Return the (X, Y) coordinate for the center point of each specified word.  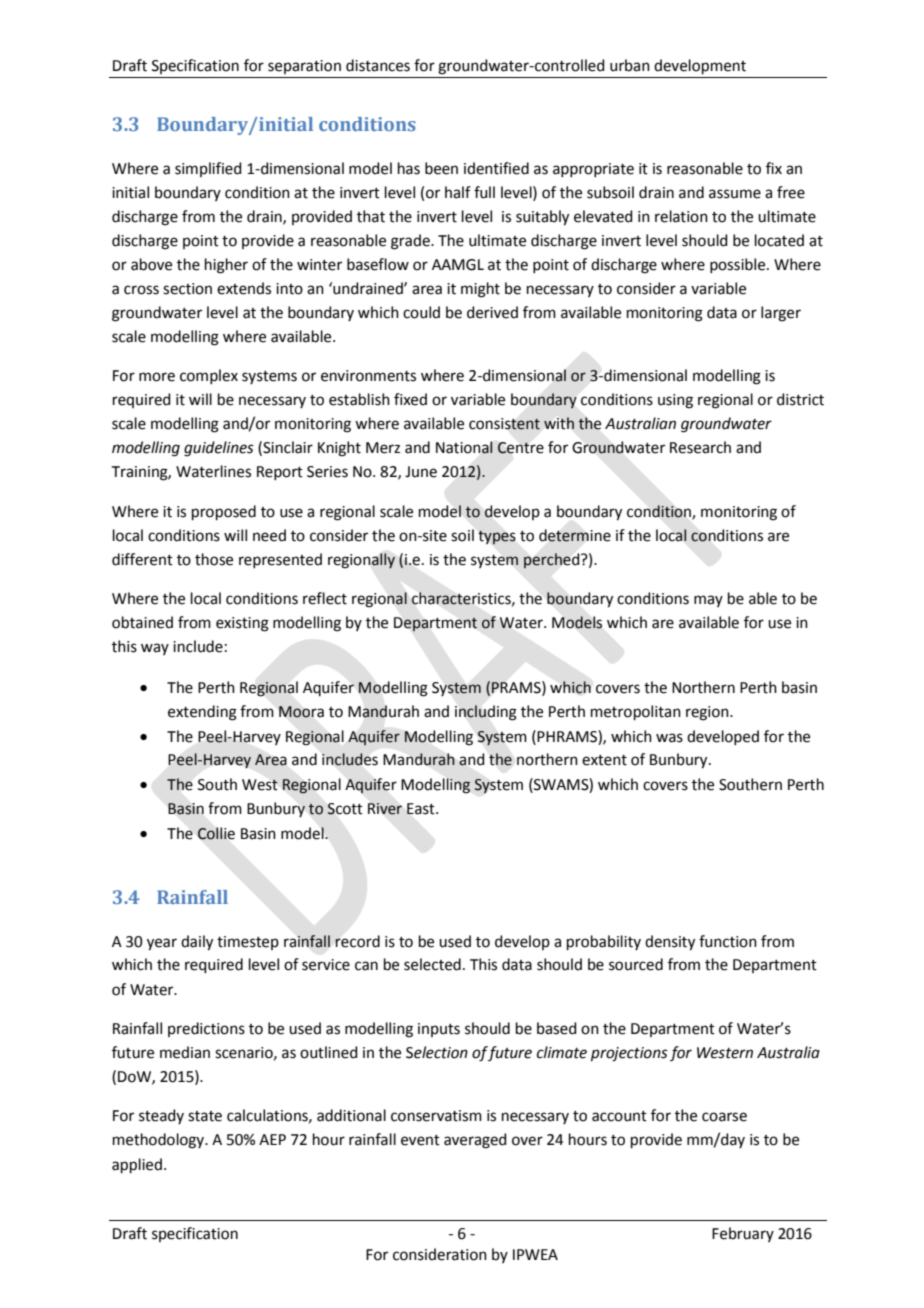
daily (197, 943)
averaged (475, 1141)
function (728, 941)
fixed (410, 399)
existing (242, 624)
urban (630, 65)
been (441, 168)
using (675, 401)
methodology (160, 1141)
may (708, 601)
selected (432, 964)
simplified (208, 169)
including (486, 713)
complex (209, 376)
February (743, 1234)
